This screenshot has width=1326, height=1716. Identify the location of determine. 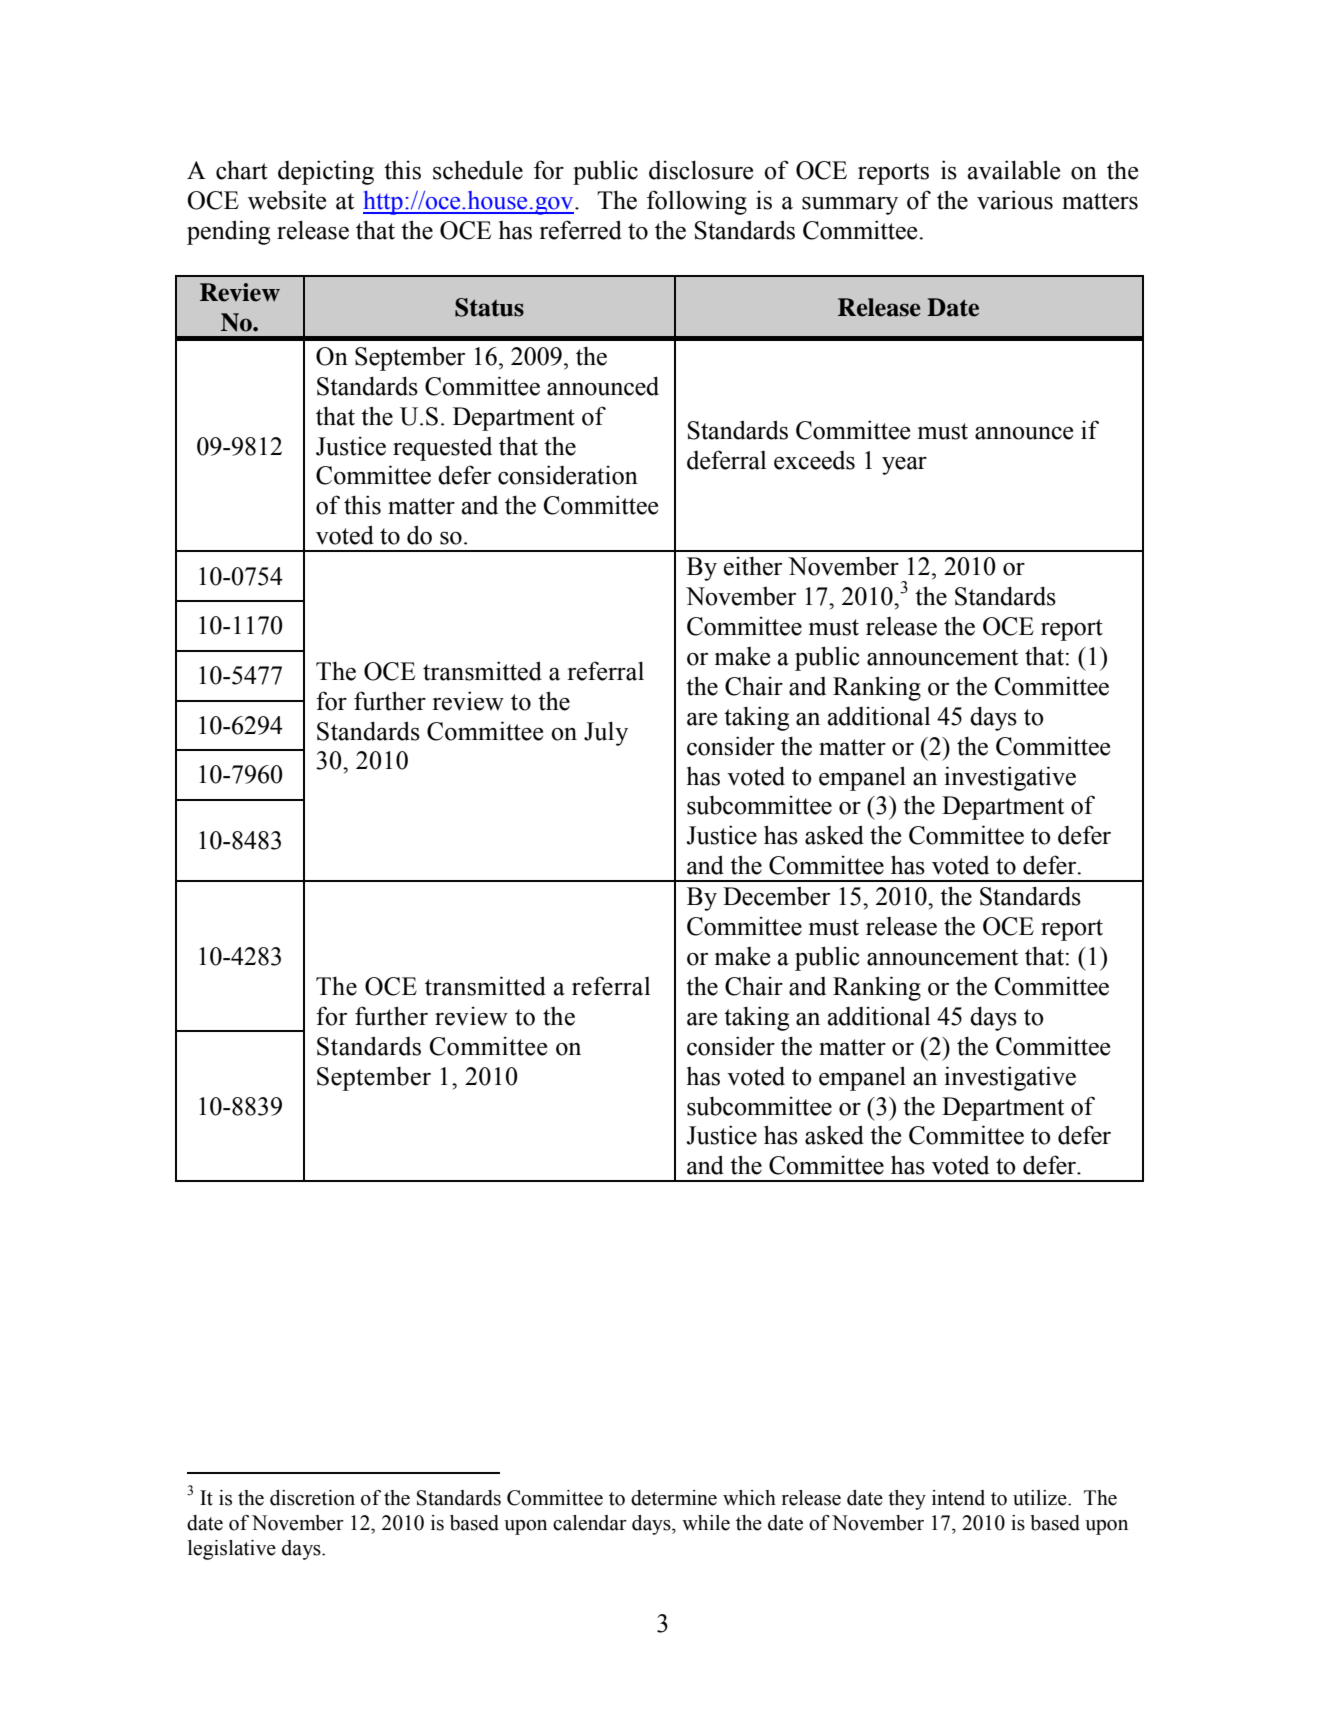
(674, 1498).
